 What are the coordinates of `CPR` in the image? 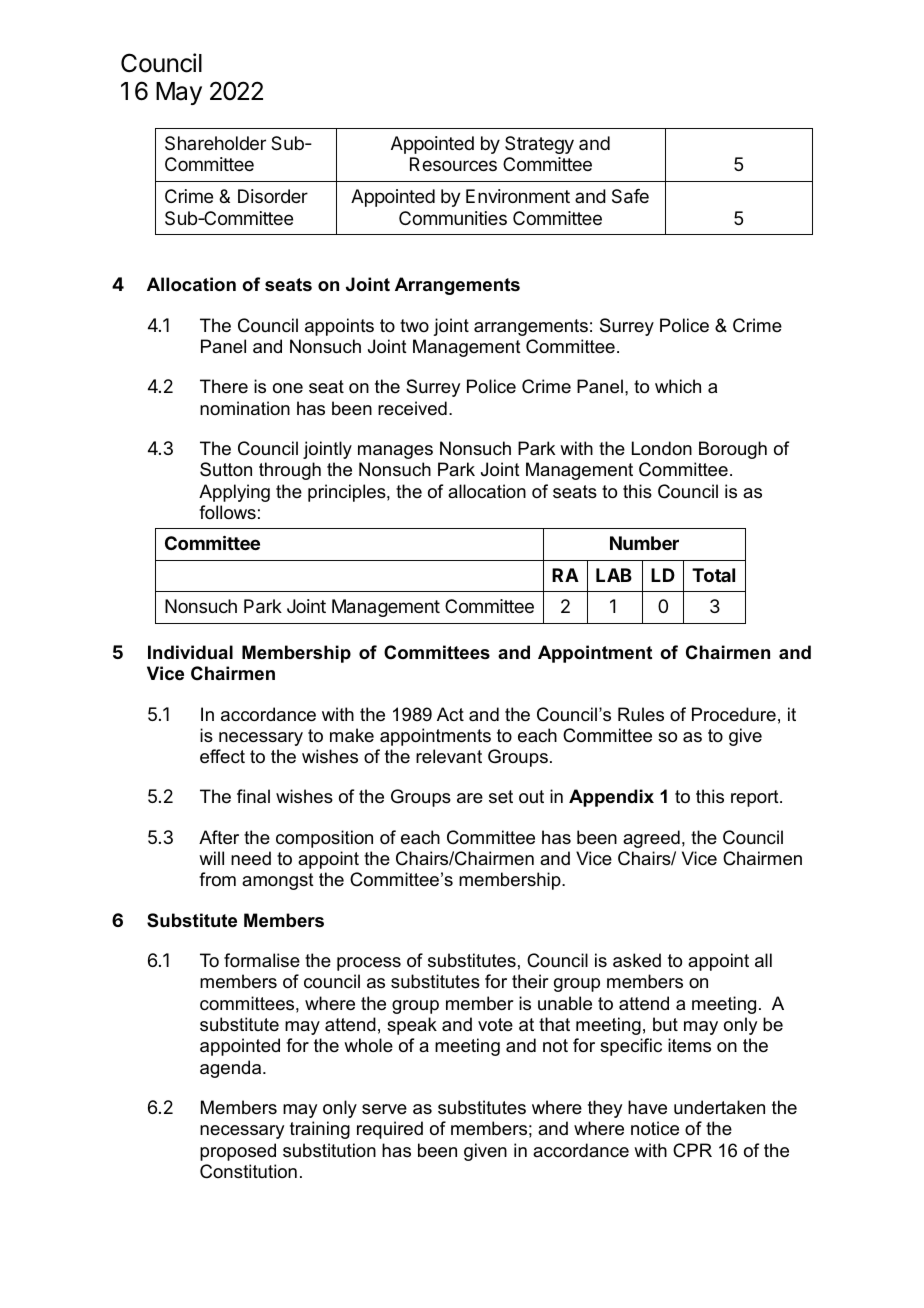 It's located at (692, 1150).
